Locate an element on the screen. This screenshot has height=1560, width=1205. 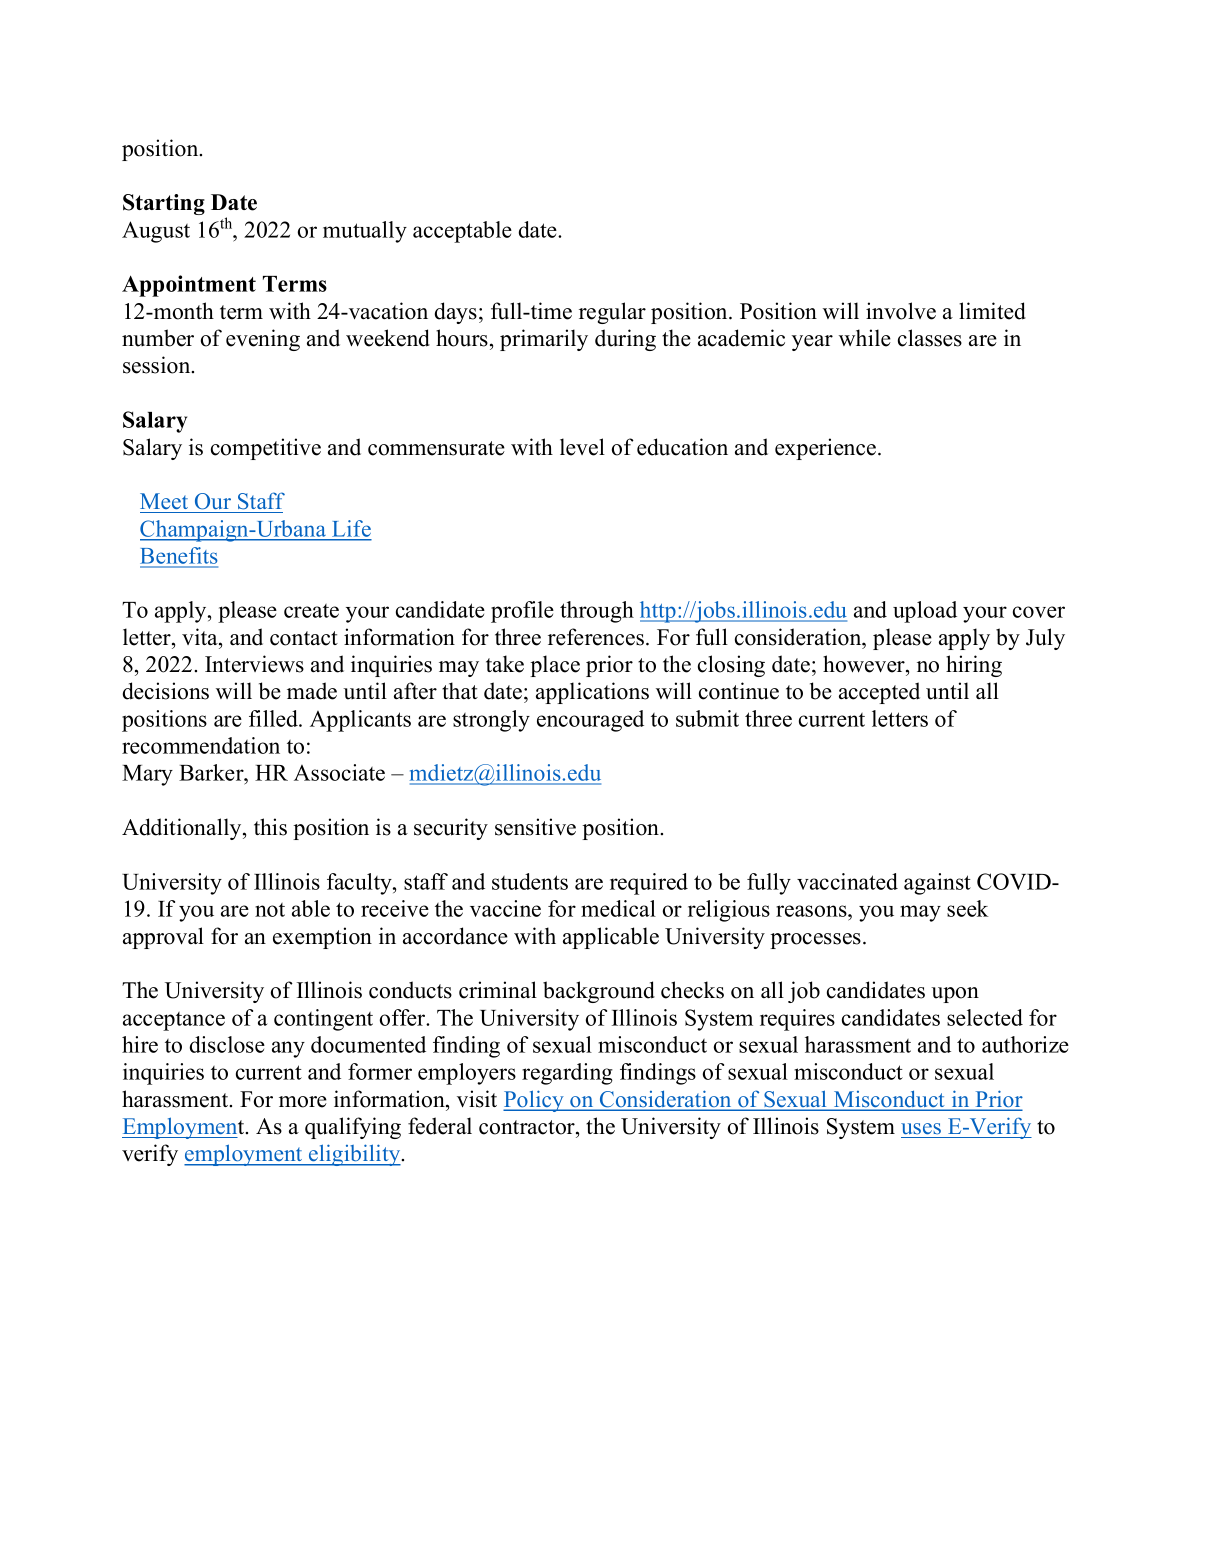
involve is located at coordinates (901, 311).
